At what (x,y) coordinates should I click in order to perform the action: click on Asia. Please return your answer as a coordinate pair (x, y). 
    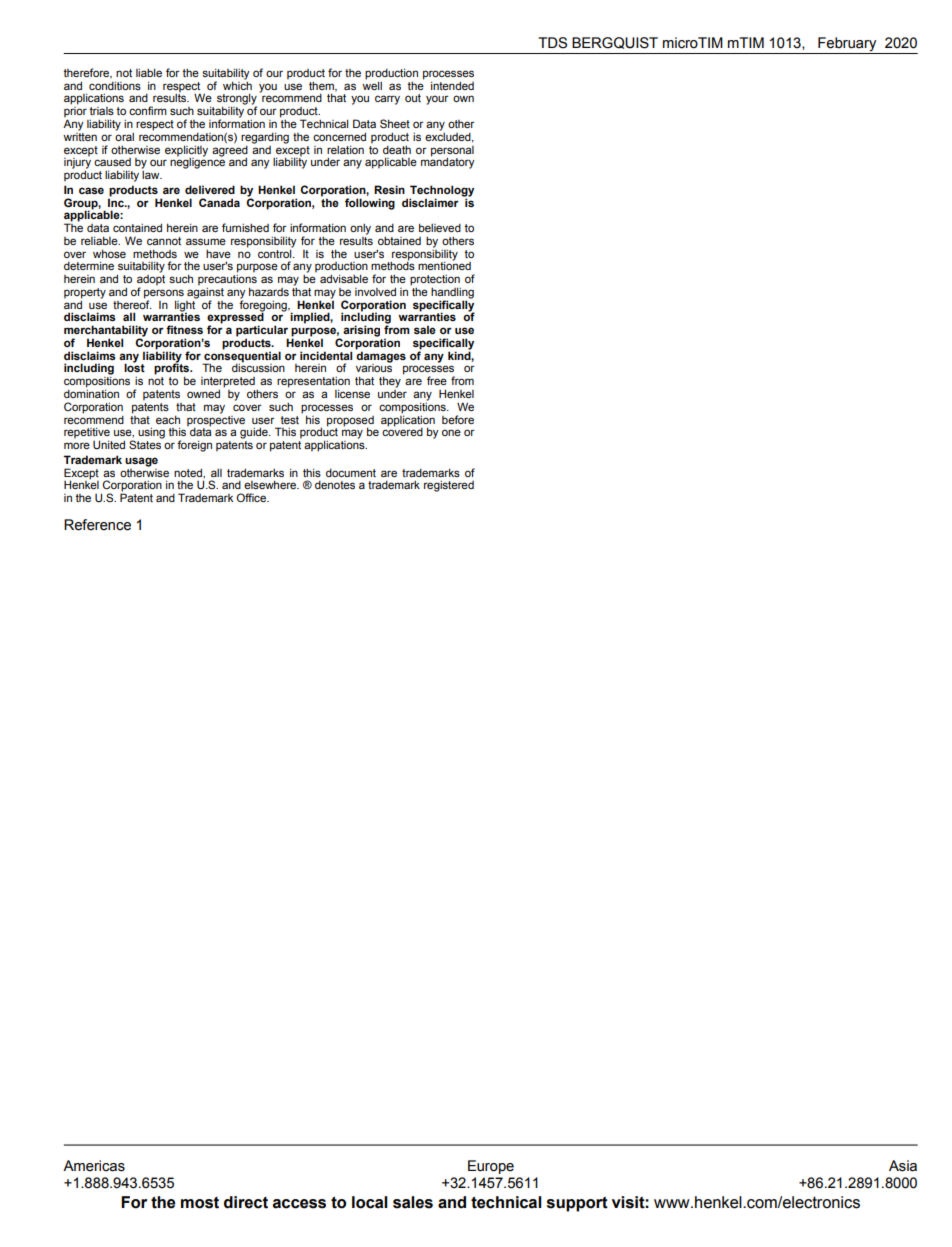
    Looking at the image, I should click on (903, 1166).
